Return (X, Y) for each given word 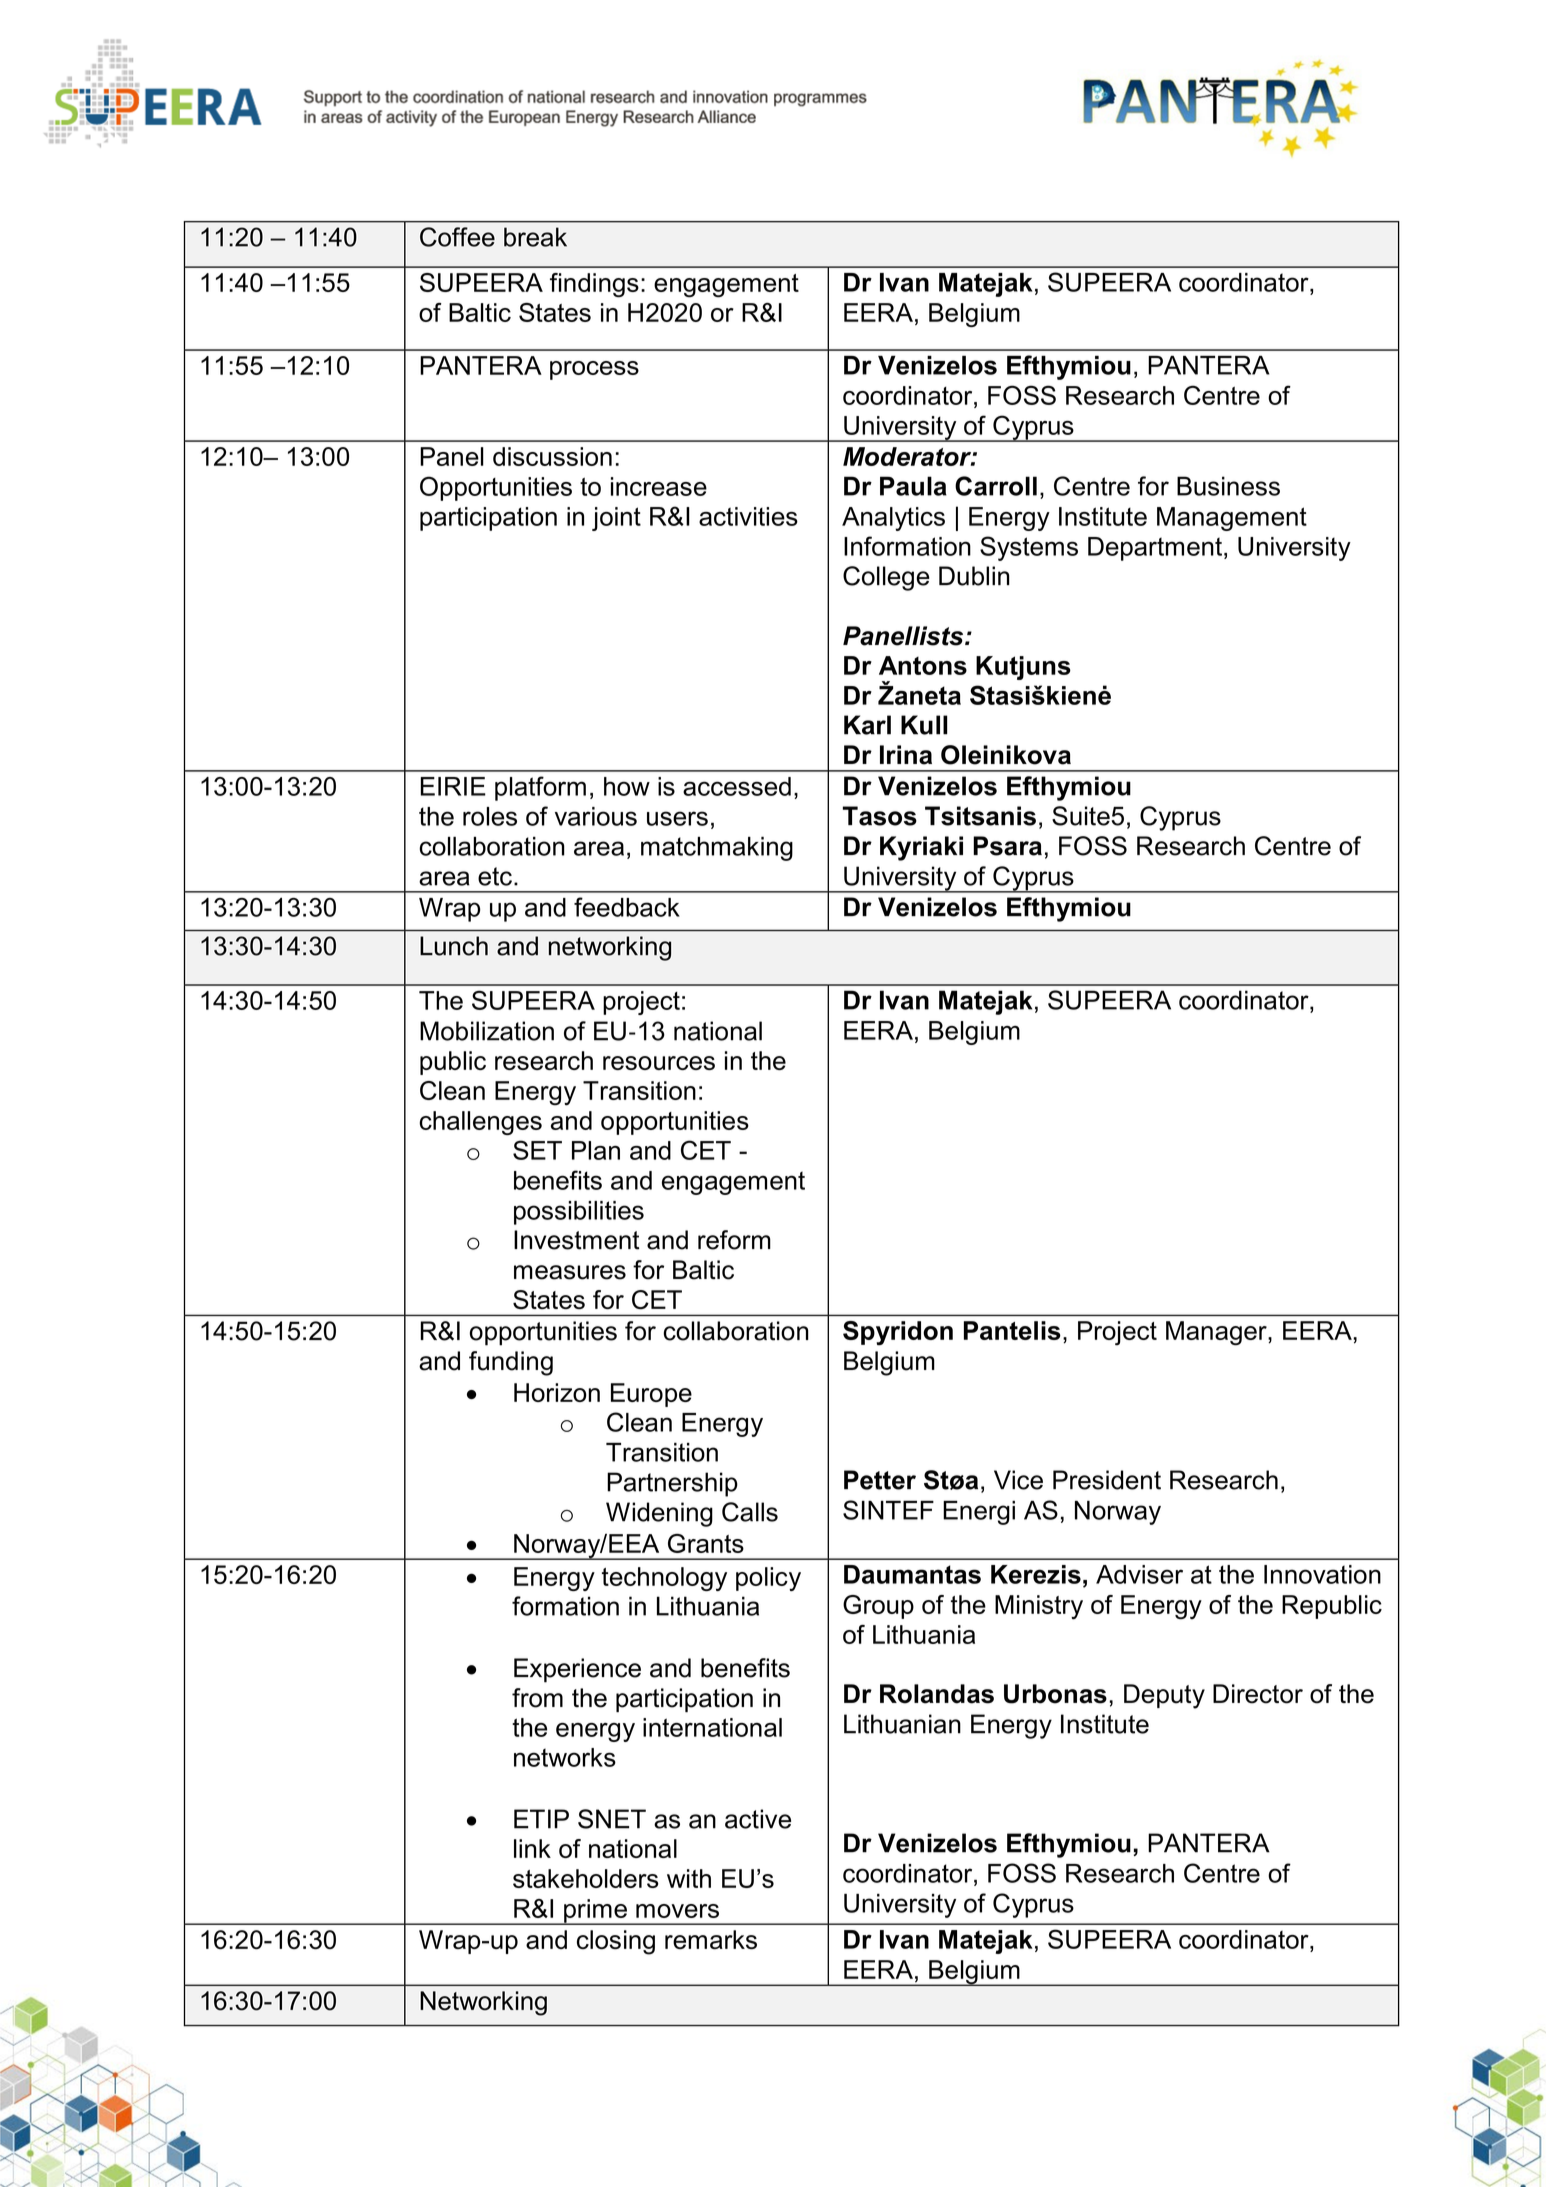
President (1107, 1480)
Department (1155, 549)
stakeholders (586, 1878)
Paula (913, 486)
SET (537, 1150)
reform (734, 1240)
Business (1228, 486)
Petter (880, 1480)
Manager (1217, 1333)
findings (594, 285)
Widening (659, 1514)
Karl (867, 725)
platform (540, 788)
